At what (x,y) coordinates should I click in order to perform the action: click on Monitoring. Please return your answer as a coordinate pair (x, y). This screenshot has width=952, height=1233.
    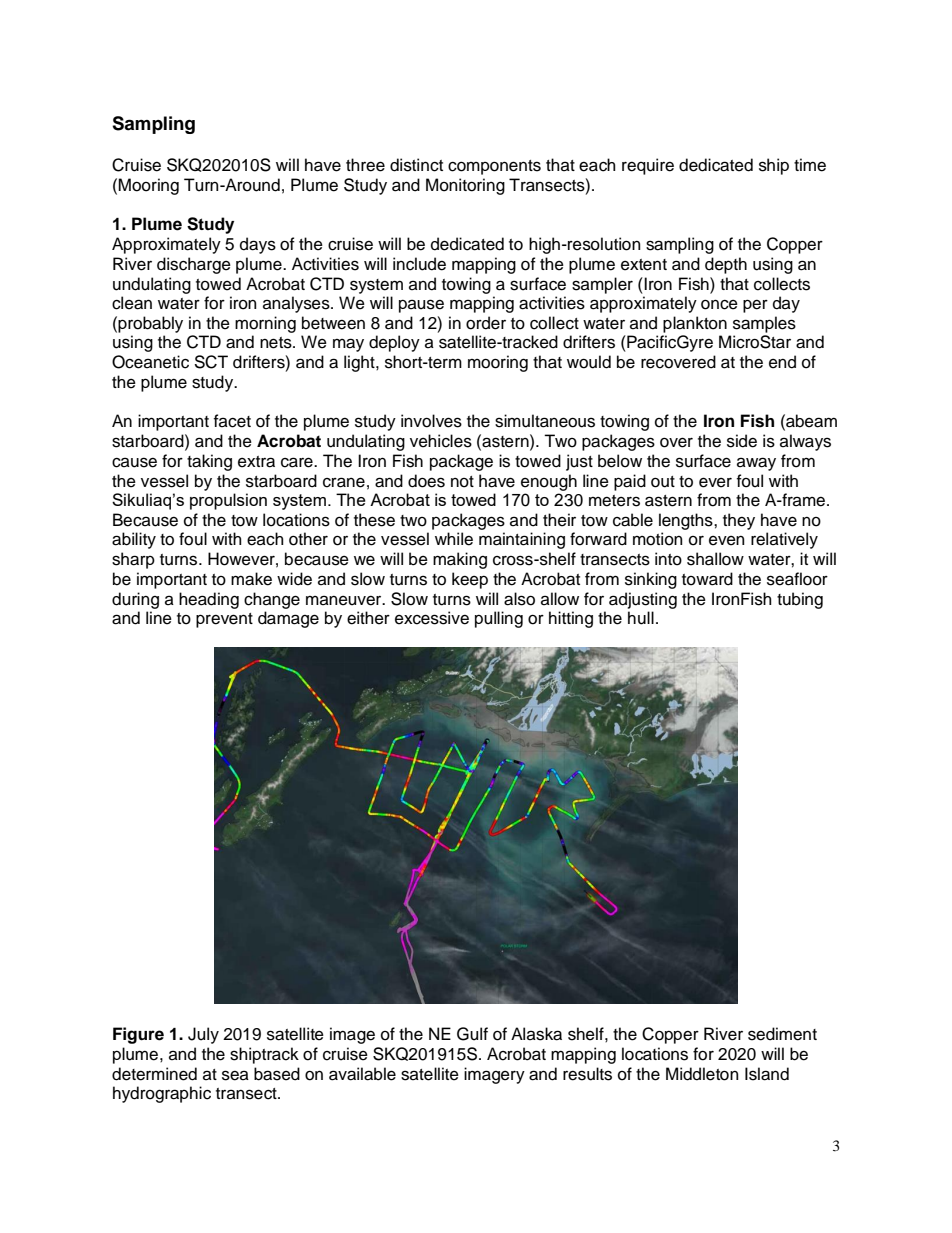
    Looking at the image, I should click on (465, 186).
